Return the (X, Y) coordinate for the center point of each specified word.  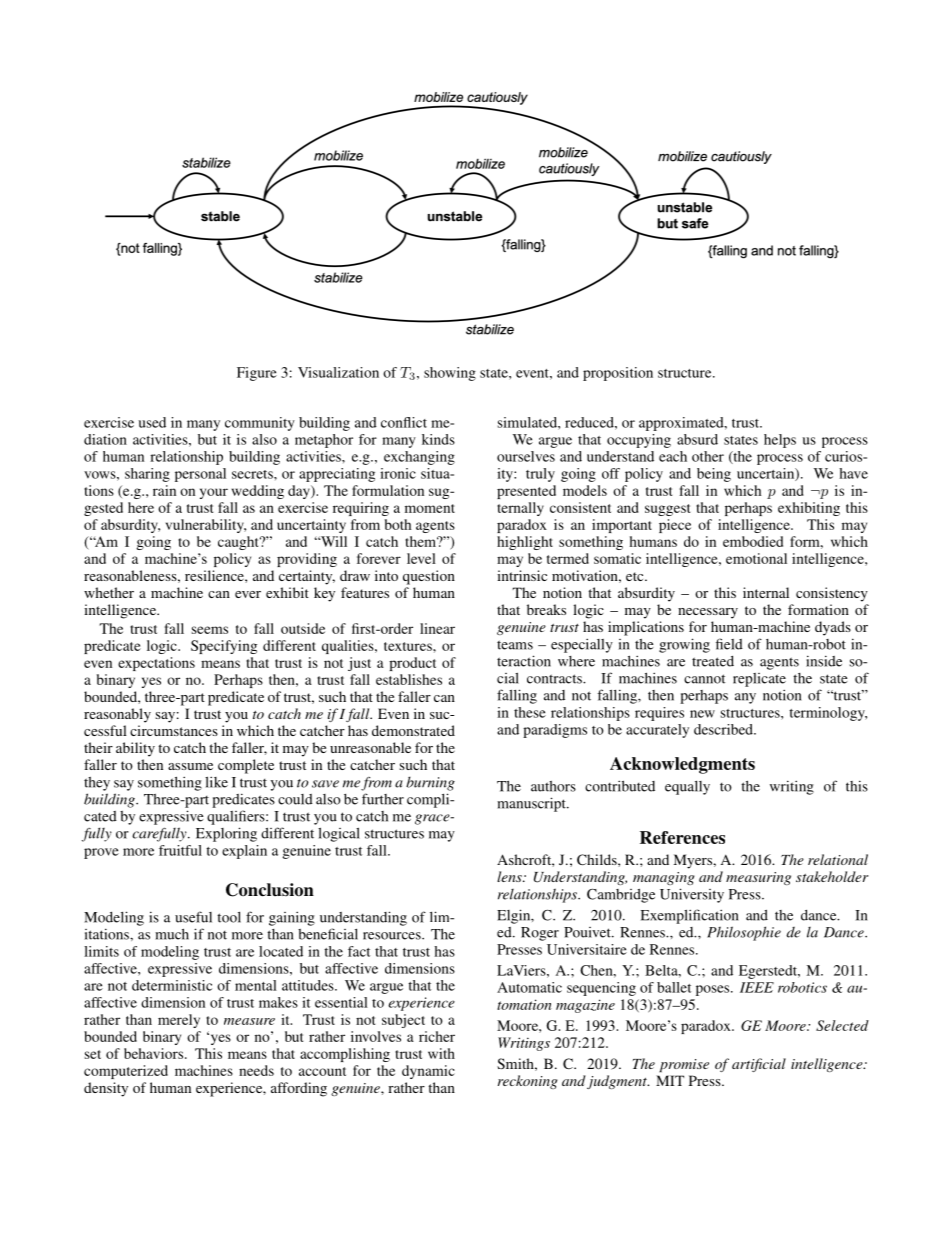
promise (684, 1065)
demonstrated (413, 730)
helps (780, 441)
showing (450, 374)
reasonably (117, 715)
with (441, 1053)
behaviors (153, 1053)
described (724, 729)
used (152, 422)
